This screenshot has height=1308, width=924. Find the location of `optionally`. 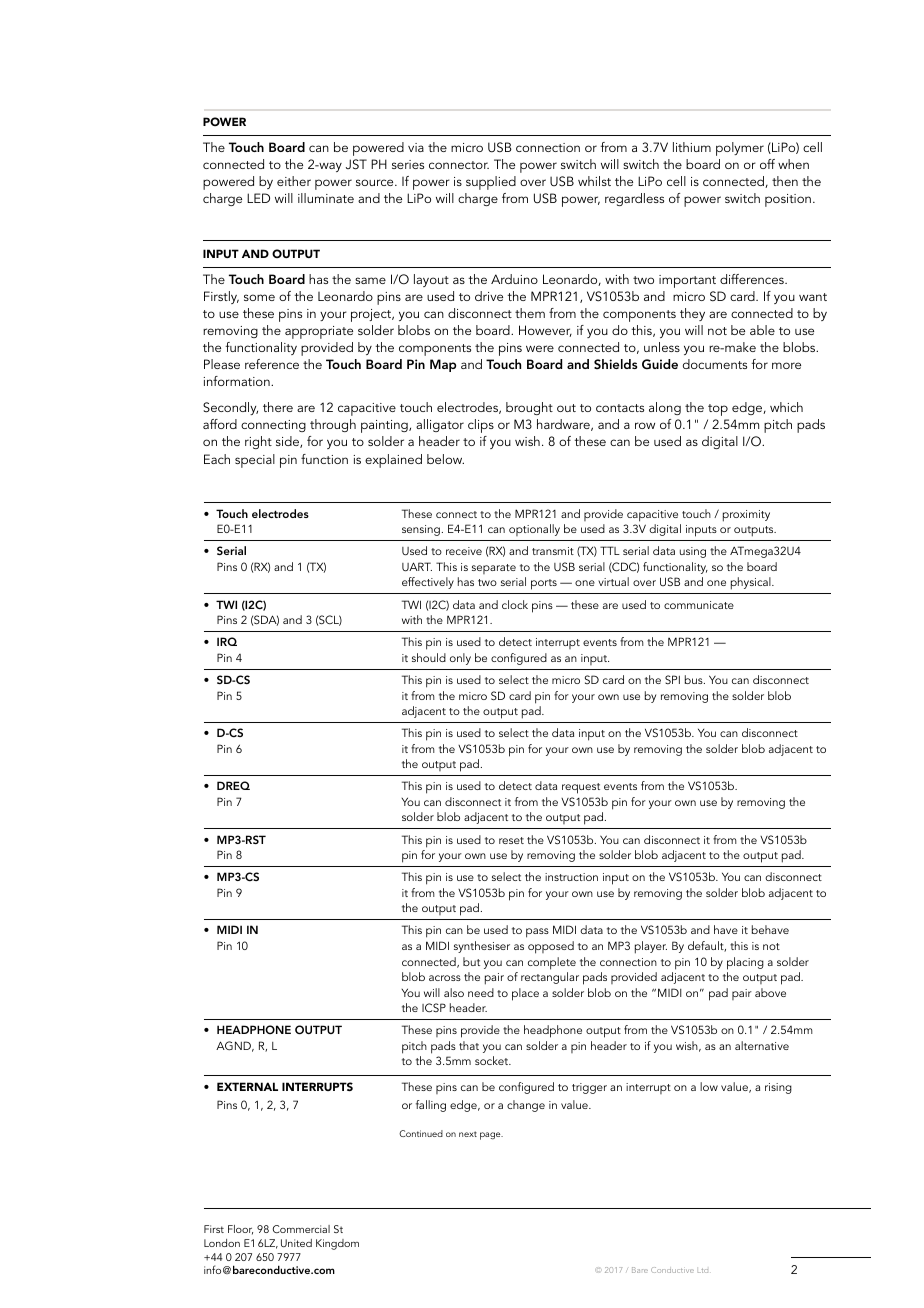

optionally is located at coordinates (534, 530).
